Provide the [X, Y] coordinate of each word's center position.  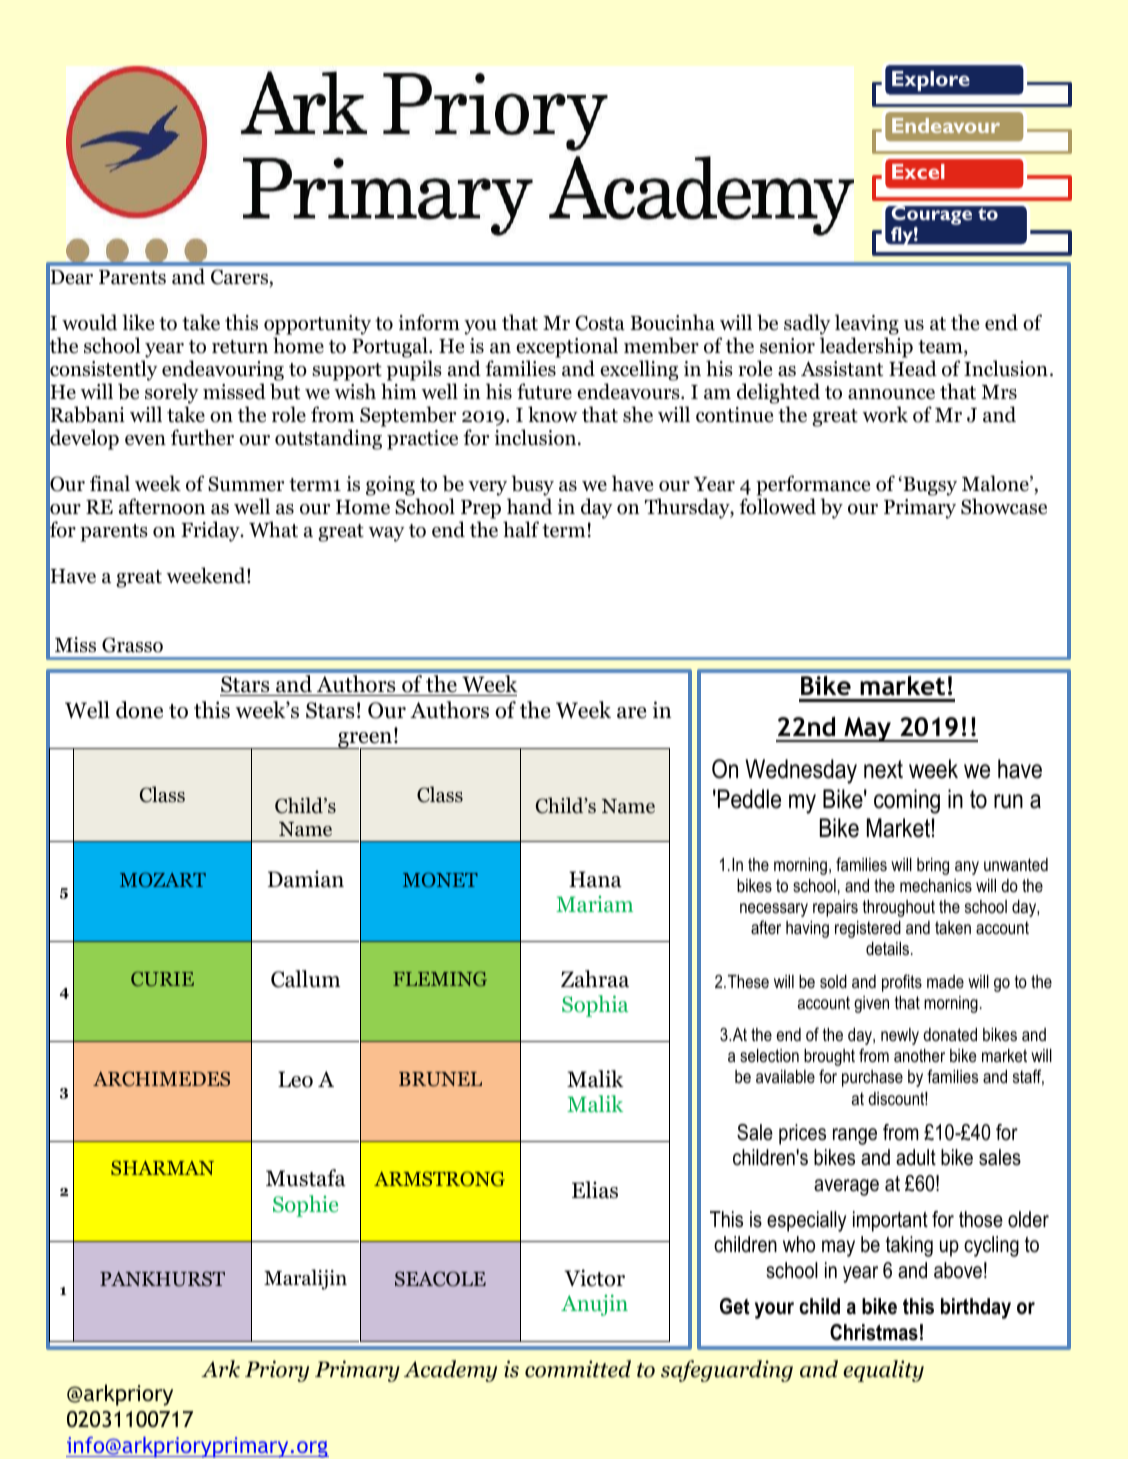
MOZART [163, 879]
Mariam [594, 904]
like [138, 322]
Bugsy [929, 486]
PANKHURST [162, 1279]
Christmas [874, 1332]
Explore [931, 81]
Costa [600, 323]
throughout [899, 908]
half [521, 529]
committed [578, 1369]
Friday [211, 531]
